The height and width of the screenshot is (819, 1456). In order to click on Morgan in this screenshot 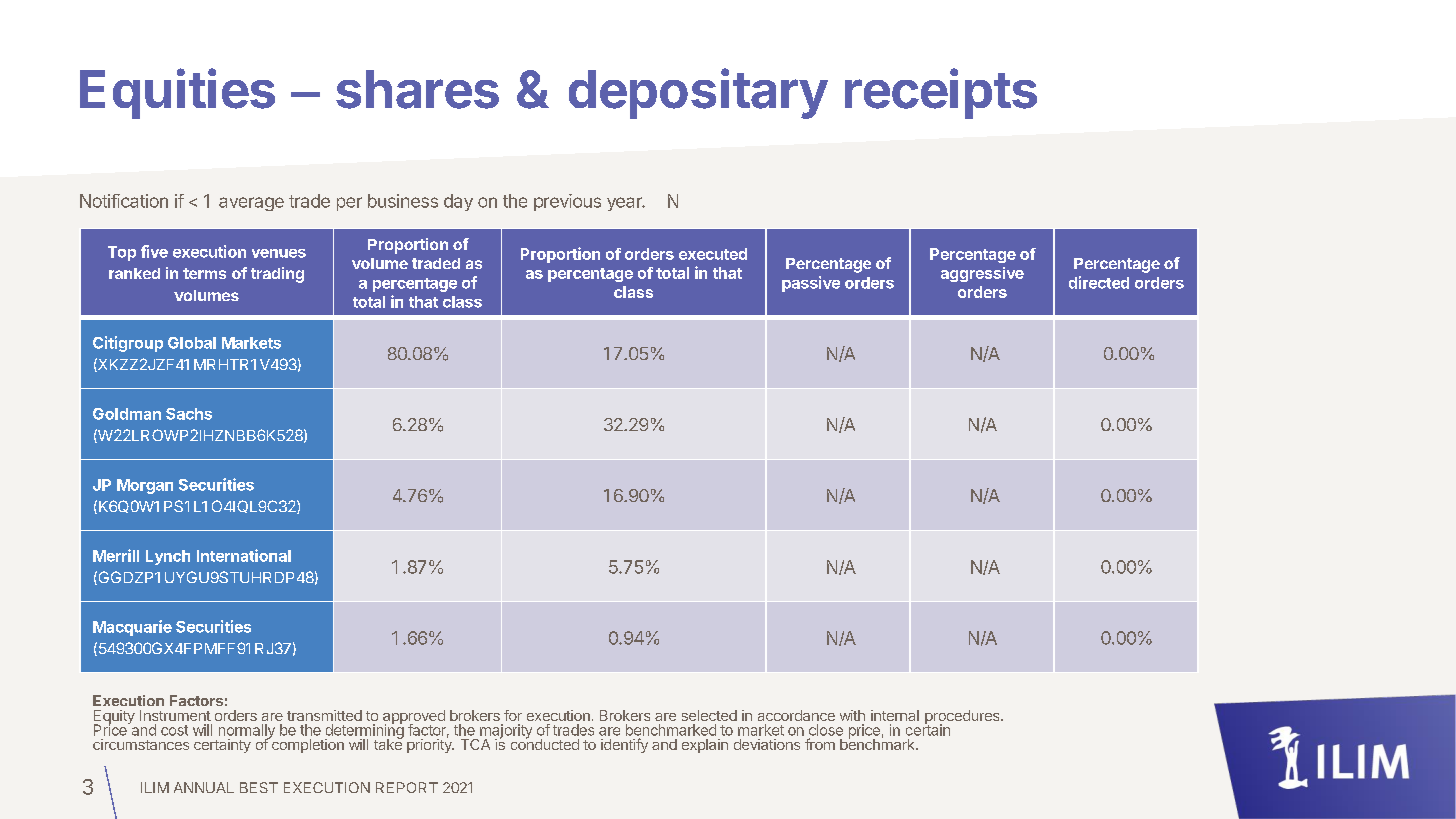, I will do `click(145, 486)`.
